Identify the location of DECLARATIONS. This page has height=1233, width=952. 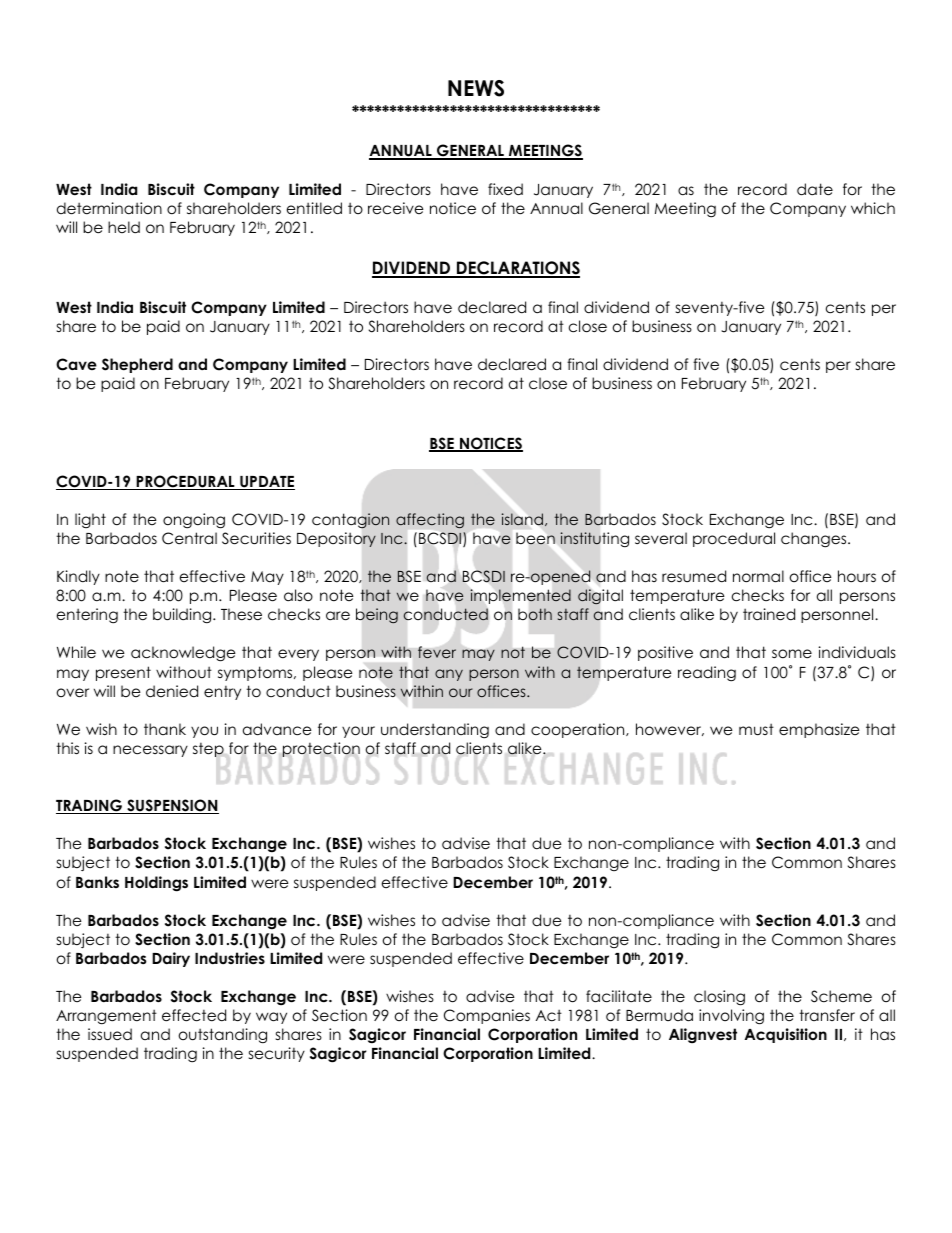
(517, 269).
